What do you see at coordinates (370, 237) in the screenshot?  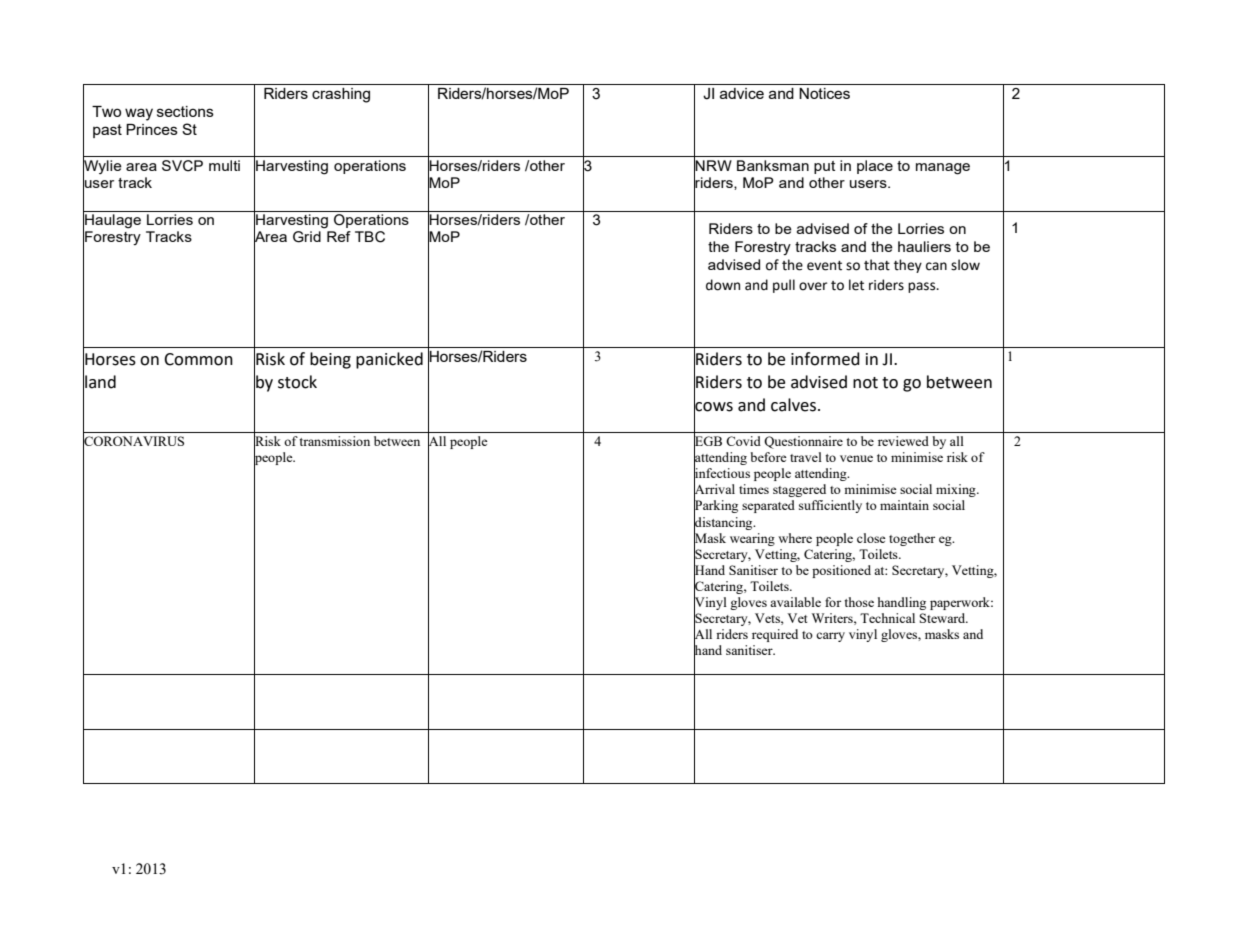 I see `TBC` at bounding box center [370, 237].
